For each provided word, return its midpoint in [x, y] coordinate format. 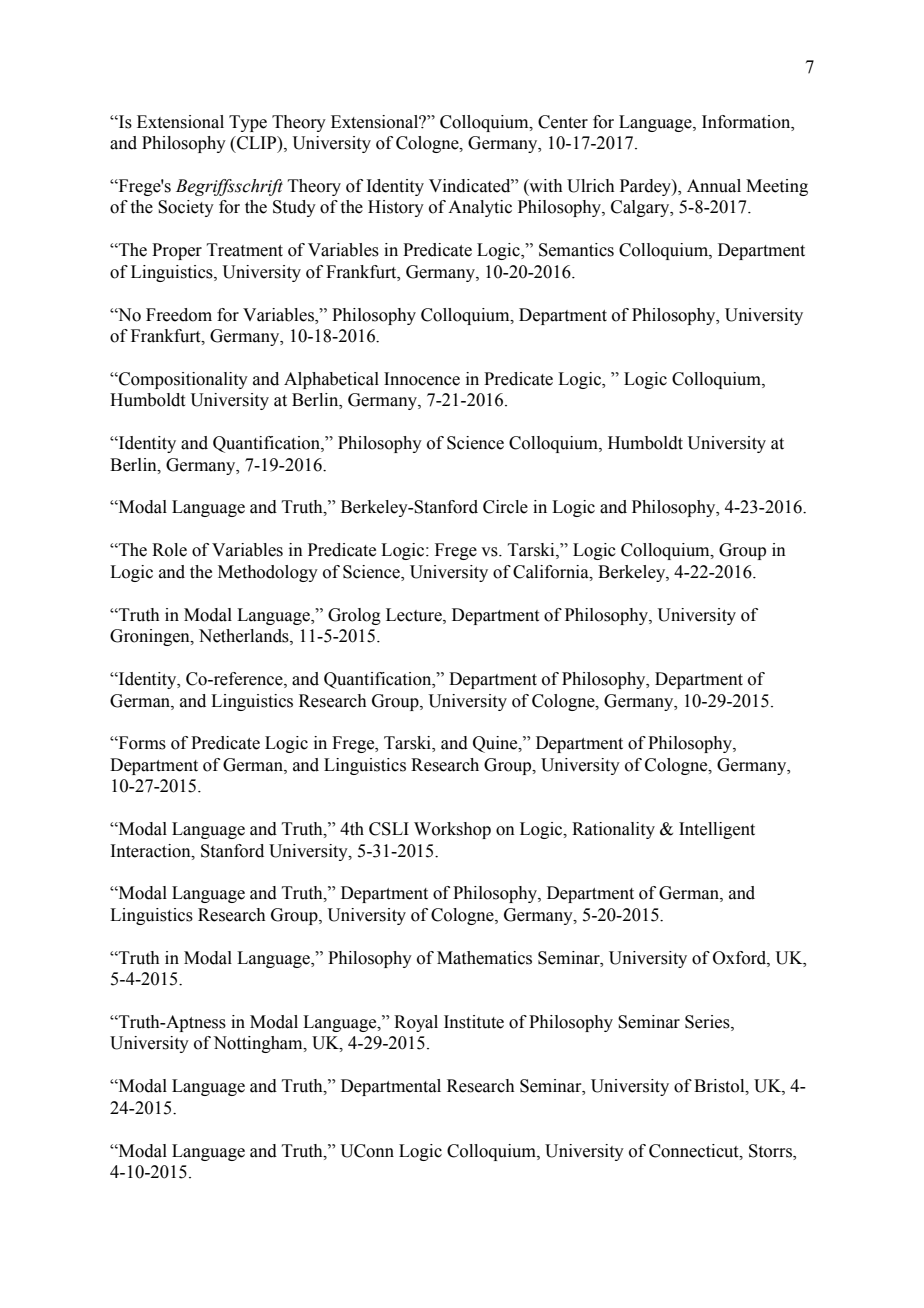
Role [169, 550]
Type [248, 123]
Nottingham [259, 1044]
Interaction [151, 851]
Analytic [480, 208]
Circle [505, 507]
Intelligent [717, 830]
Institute [474, 1022]
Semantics [576, 250]
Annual [714, 186]
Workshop [452, 830]
